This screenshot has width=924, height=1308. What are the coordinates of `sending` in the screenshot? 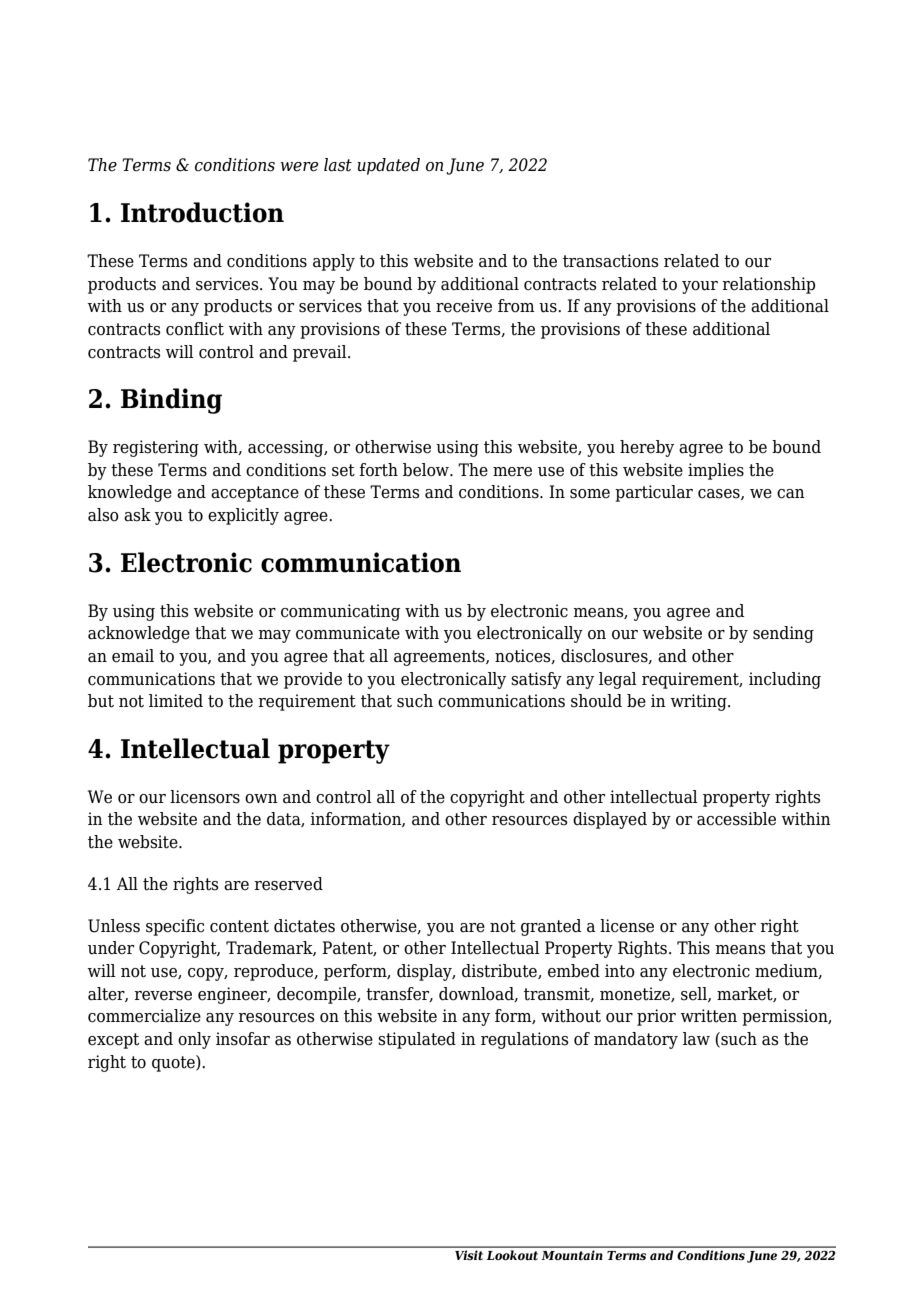 It's located at (783, 634).
